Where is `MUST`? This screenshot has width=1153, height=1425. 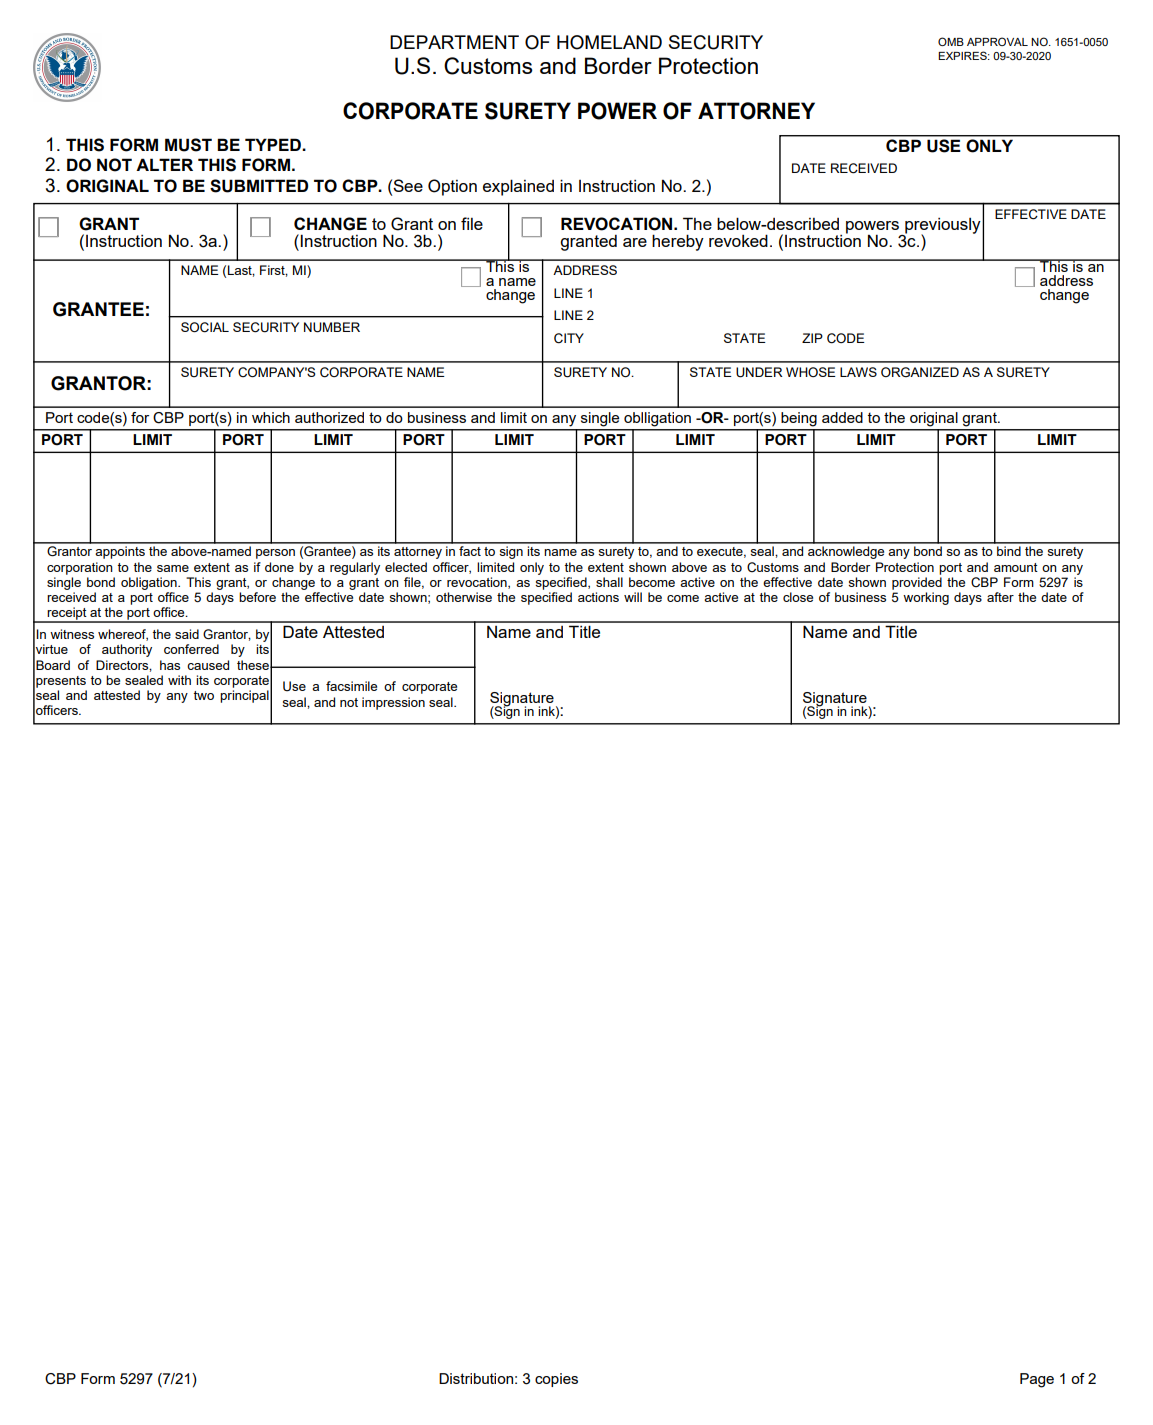 MUST is located at coordinates (188, 145).
